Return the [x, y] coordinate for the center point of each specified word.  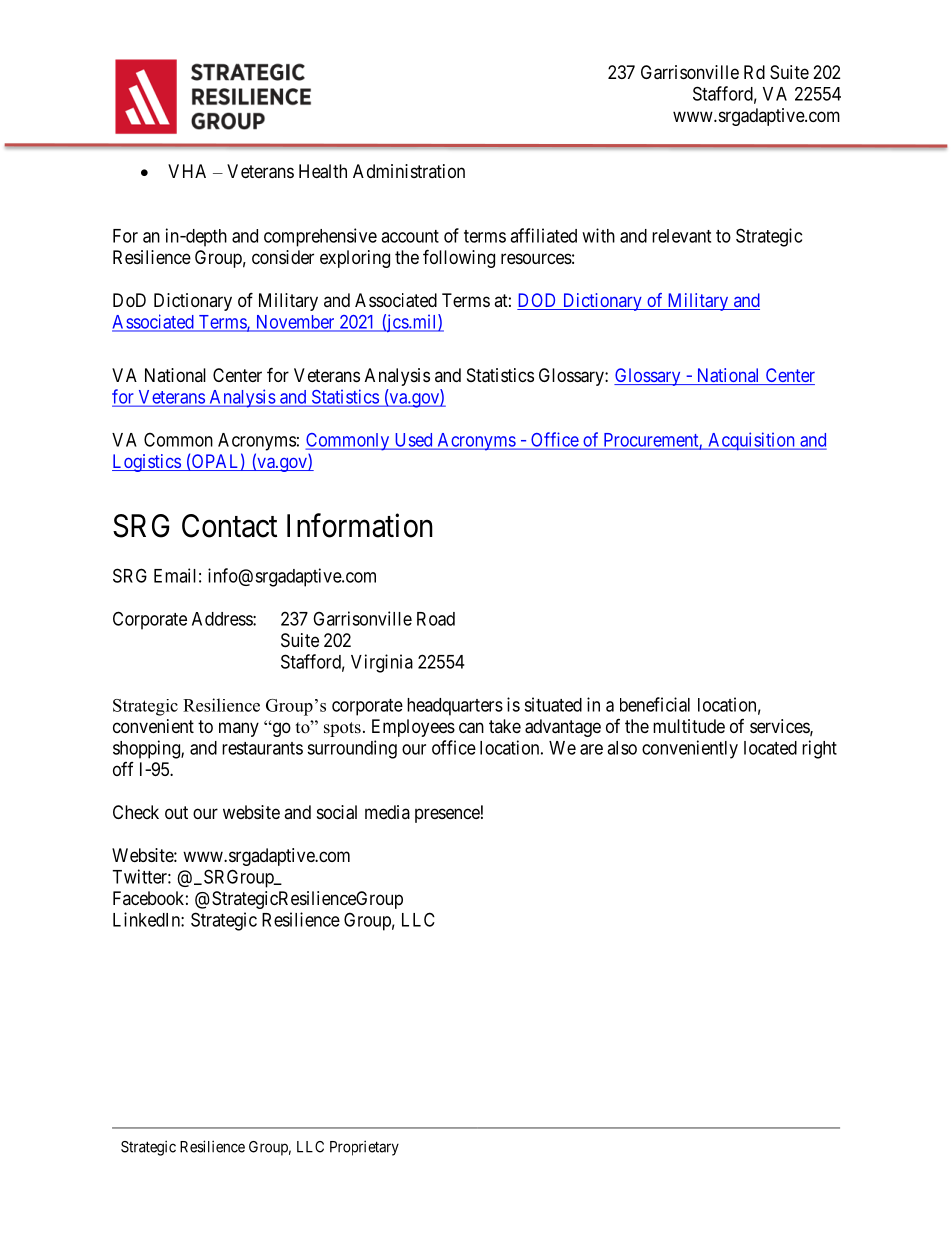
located [770, 748]
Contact [229, 526]
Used [413, 441]
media [387, 812]
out [176, 812]
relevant [681, 236]
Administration [409, 171]
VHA [187, 171]
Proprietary [364, 1148]
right [819, 749]
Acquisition [751, 441]
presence [447, 815]
